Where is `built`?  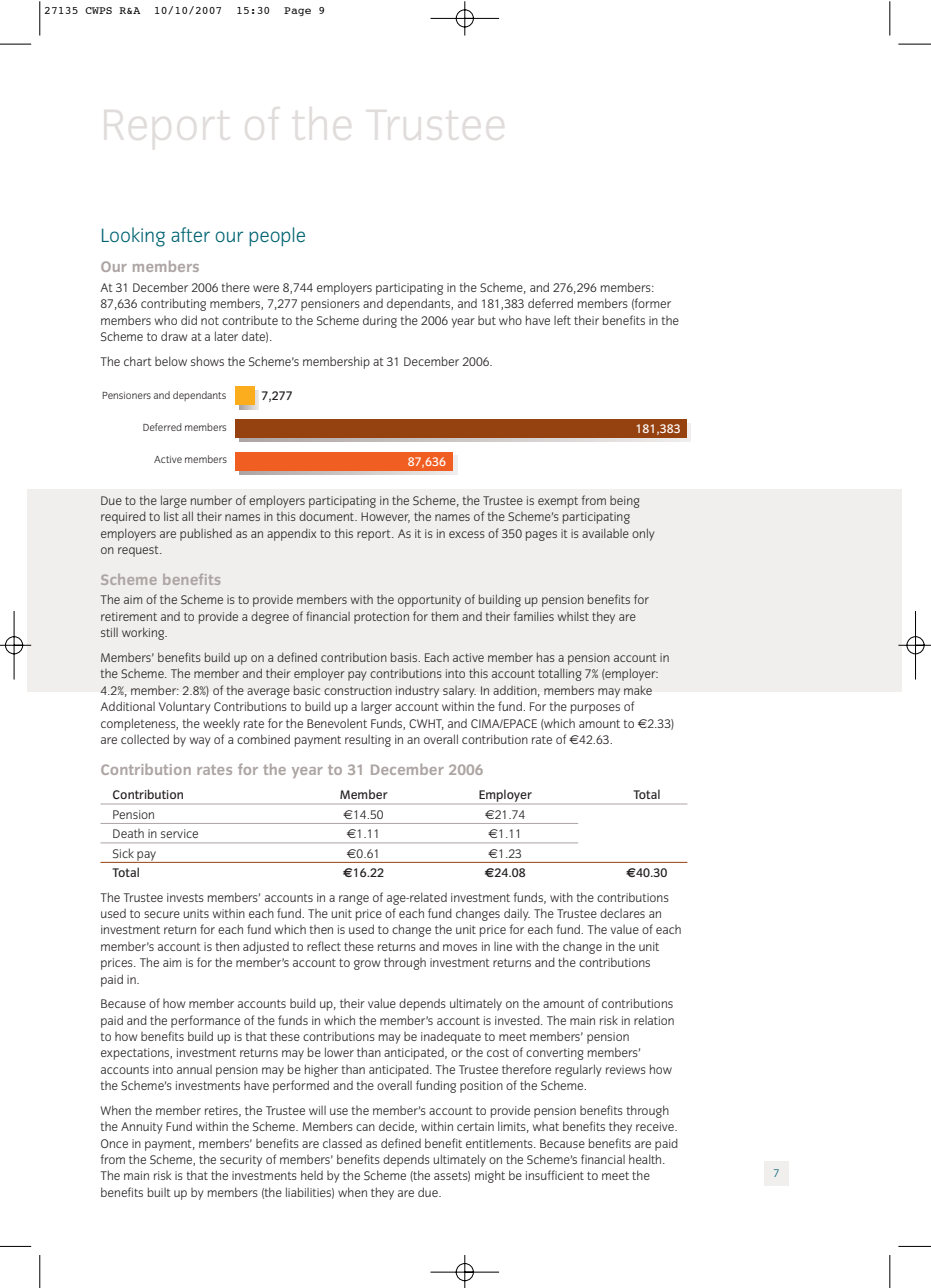
built is located at coordinates (159, 1192).
